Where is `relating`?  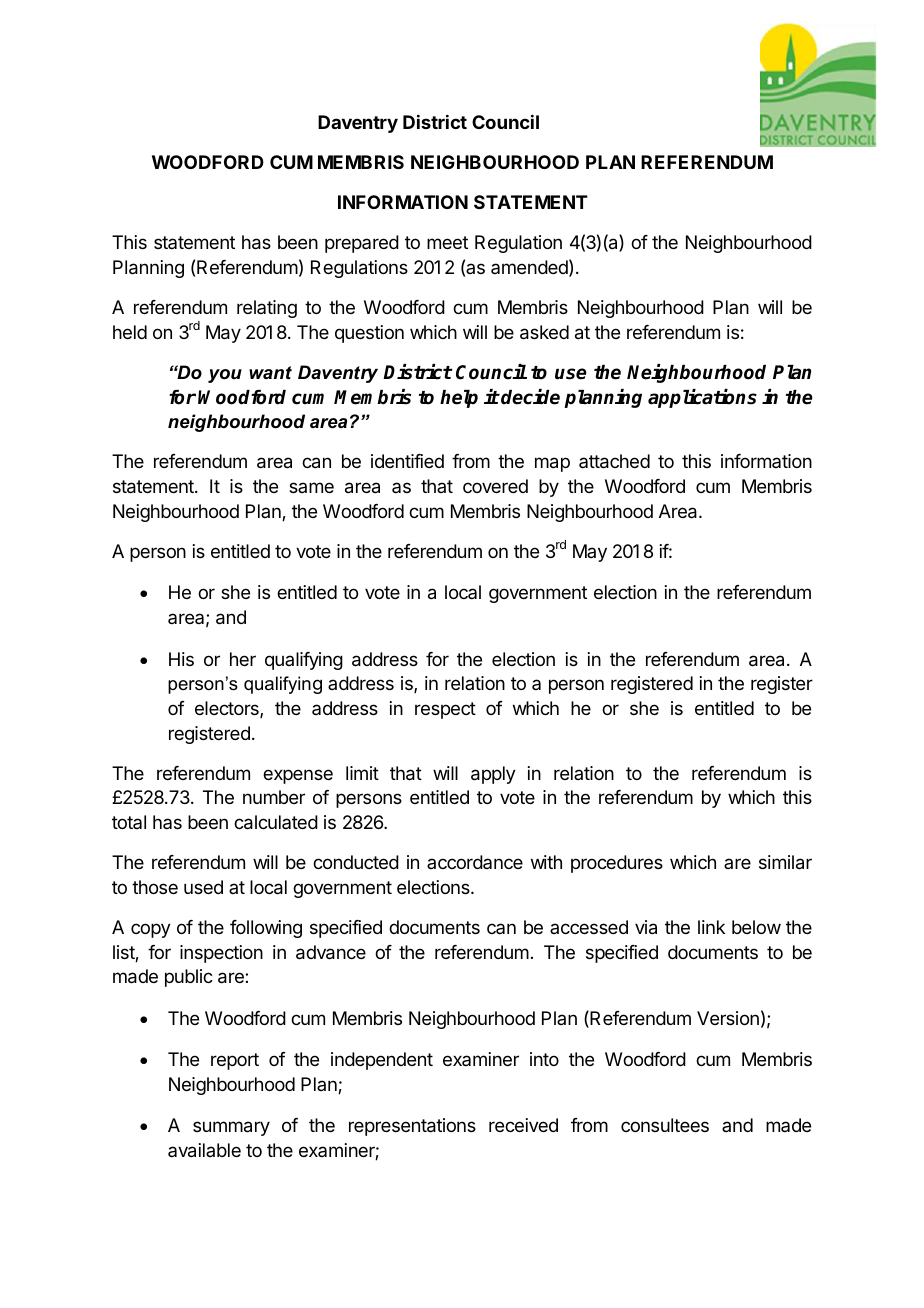
relating is located at coordinates (267, 309).
